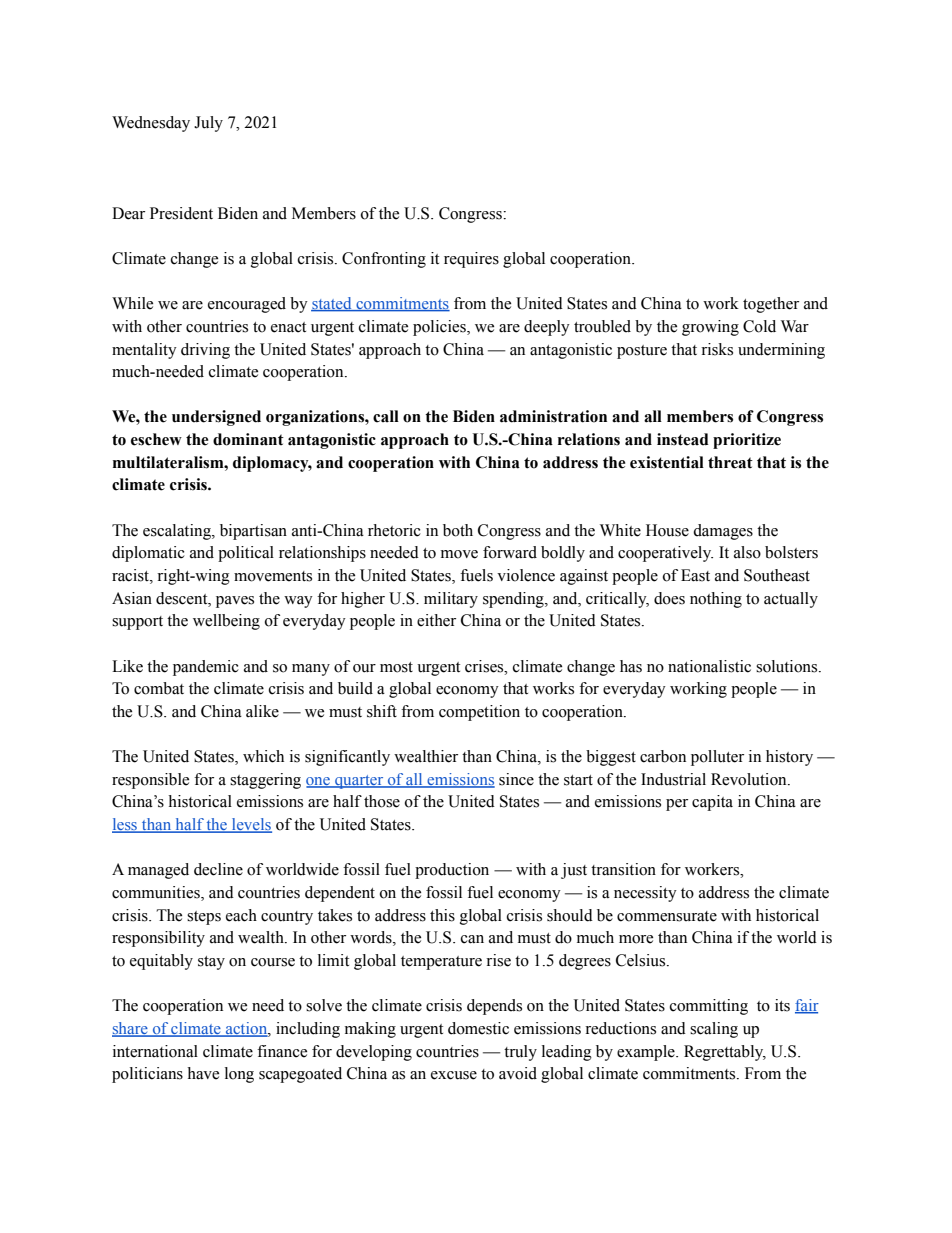 This image has width=952, height=1233. Describe the element at coordinates (451, 600) in the image. I see `military` at that location.
